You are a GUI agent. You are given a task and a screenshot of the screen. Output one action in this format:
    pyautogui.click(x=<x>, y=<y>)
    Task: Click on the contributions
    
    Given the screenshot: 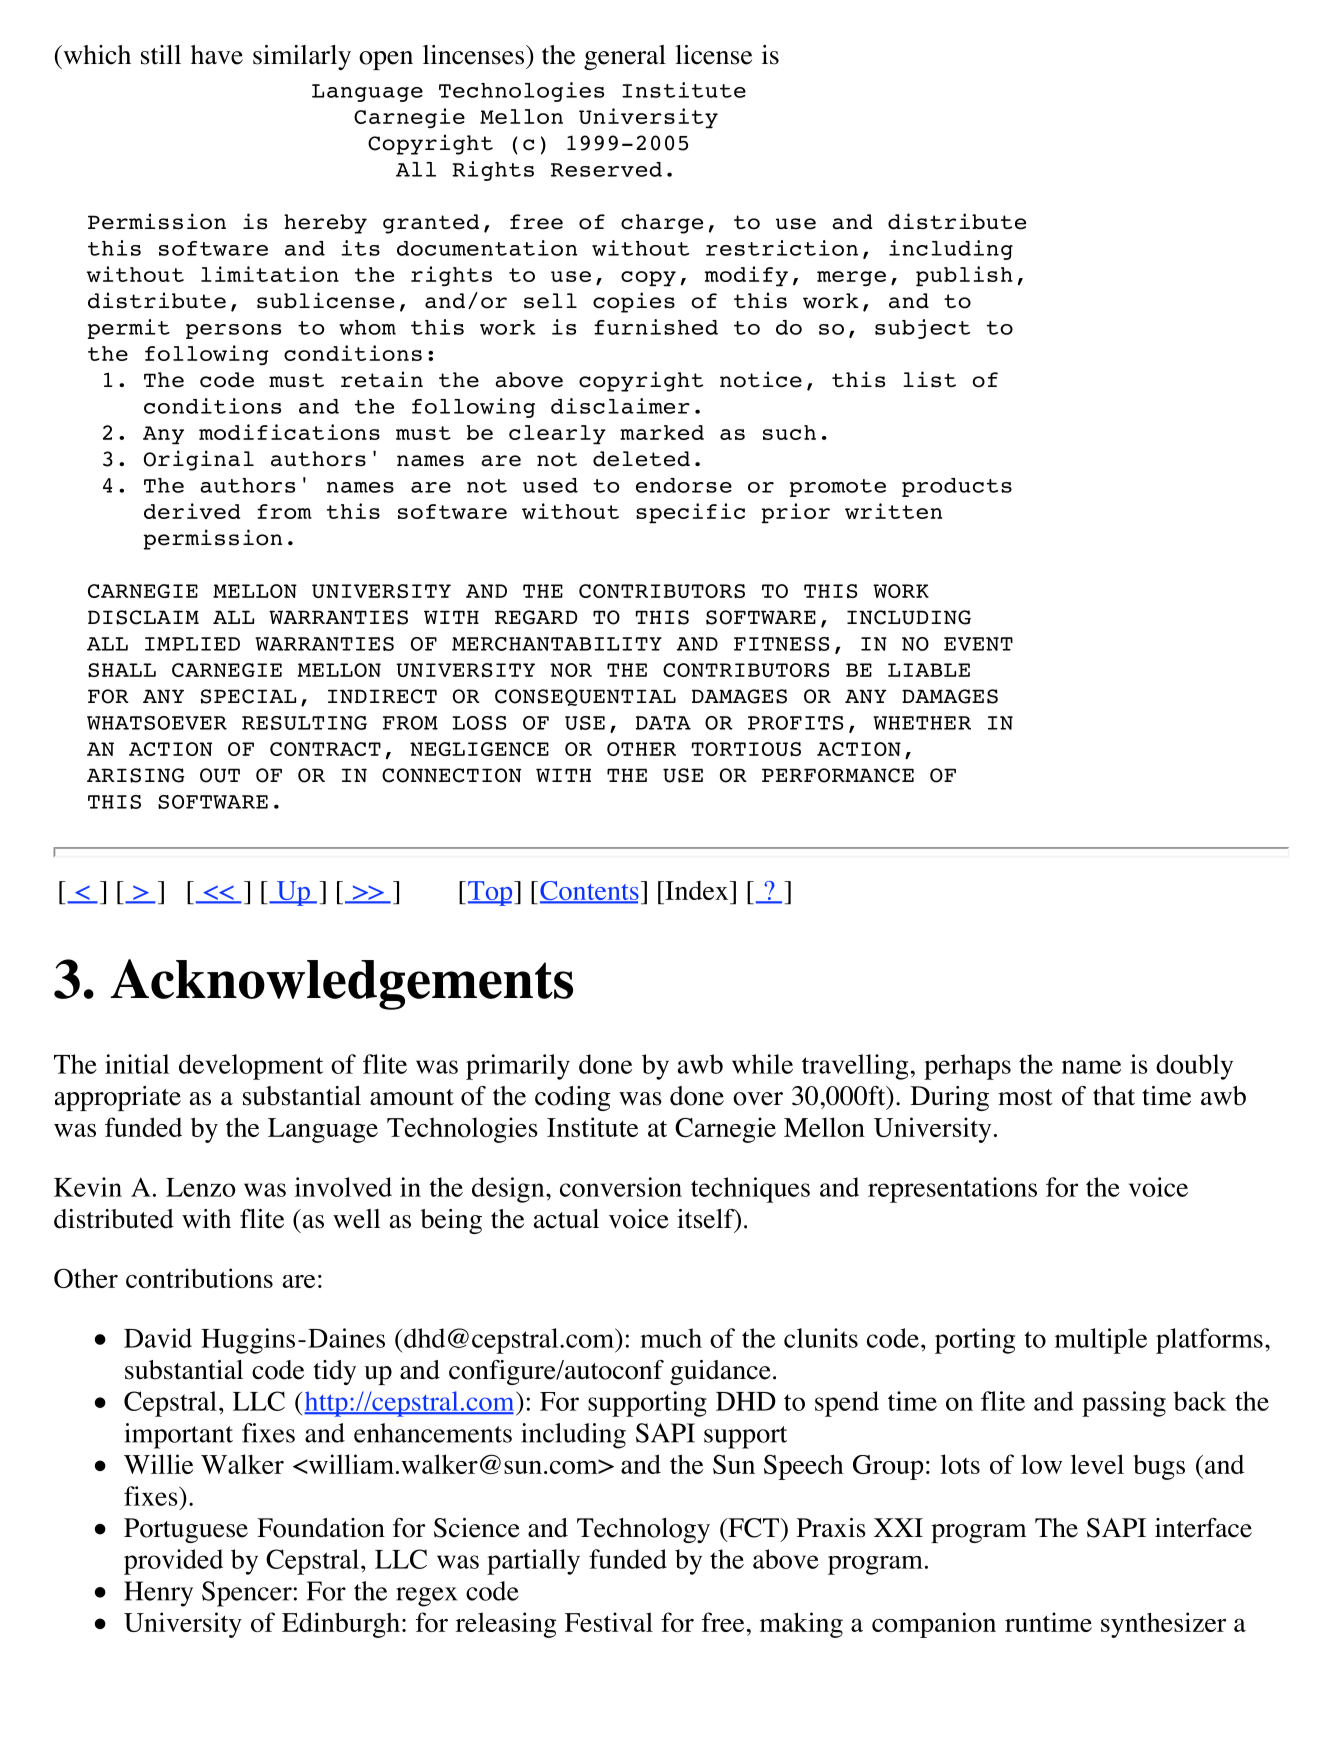 What is the action you would take?
    pyautogui.click(x=199, y=1278)
